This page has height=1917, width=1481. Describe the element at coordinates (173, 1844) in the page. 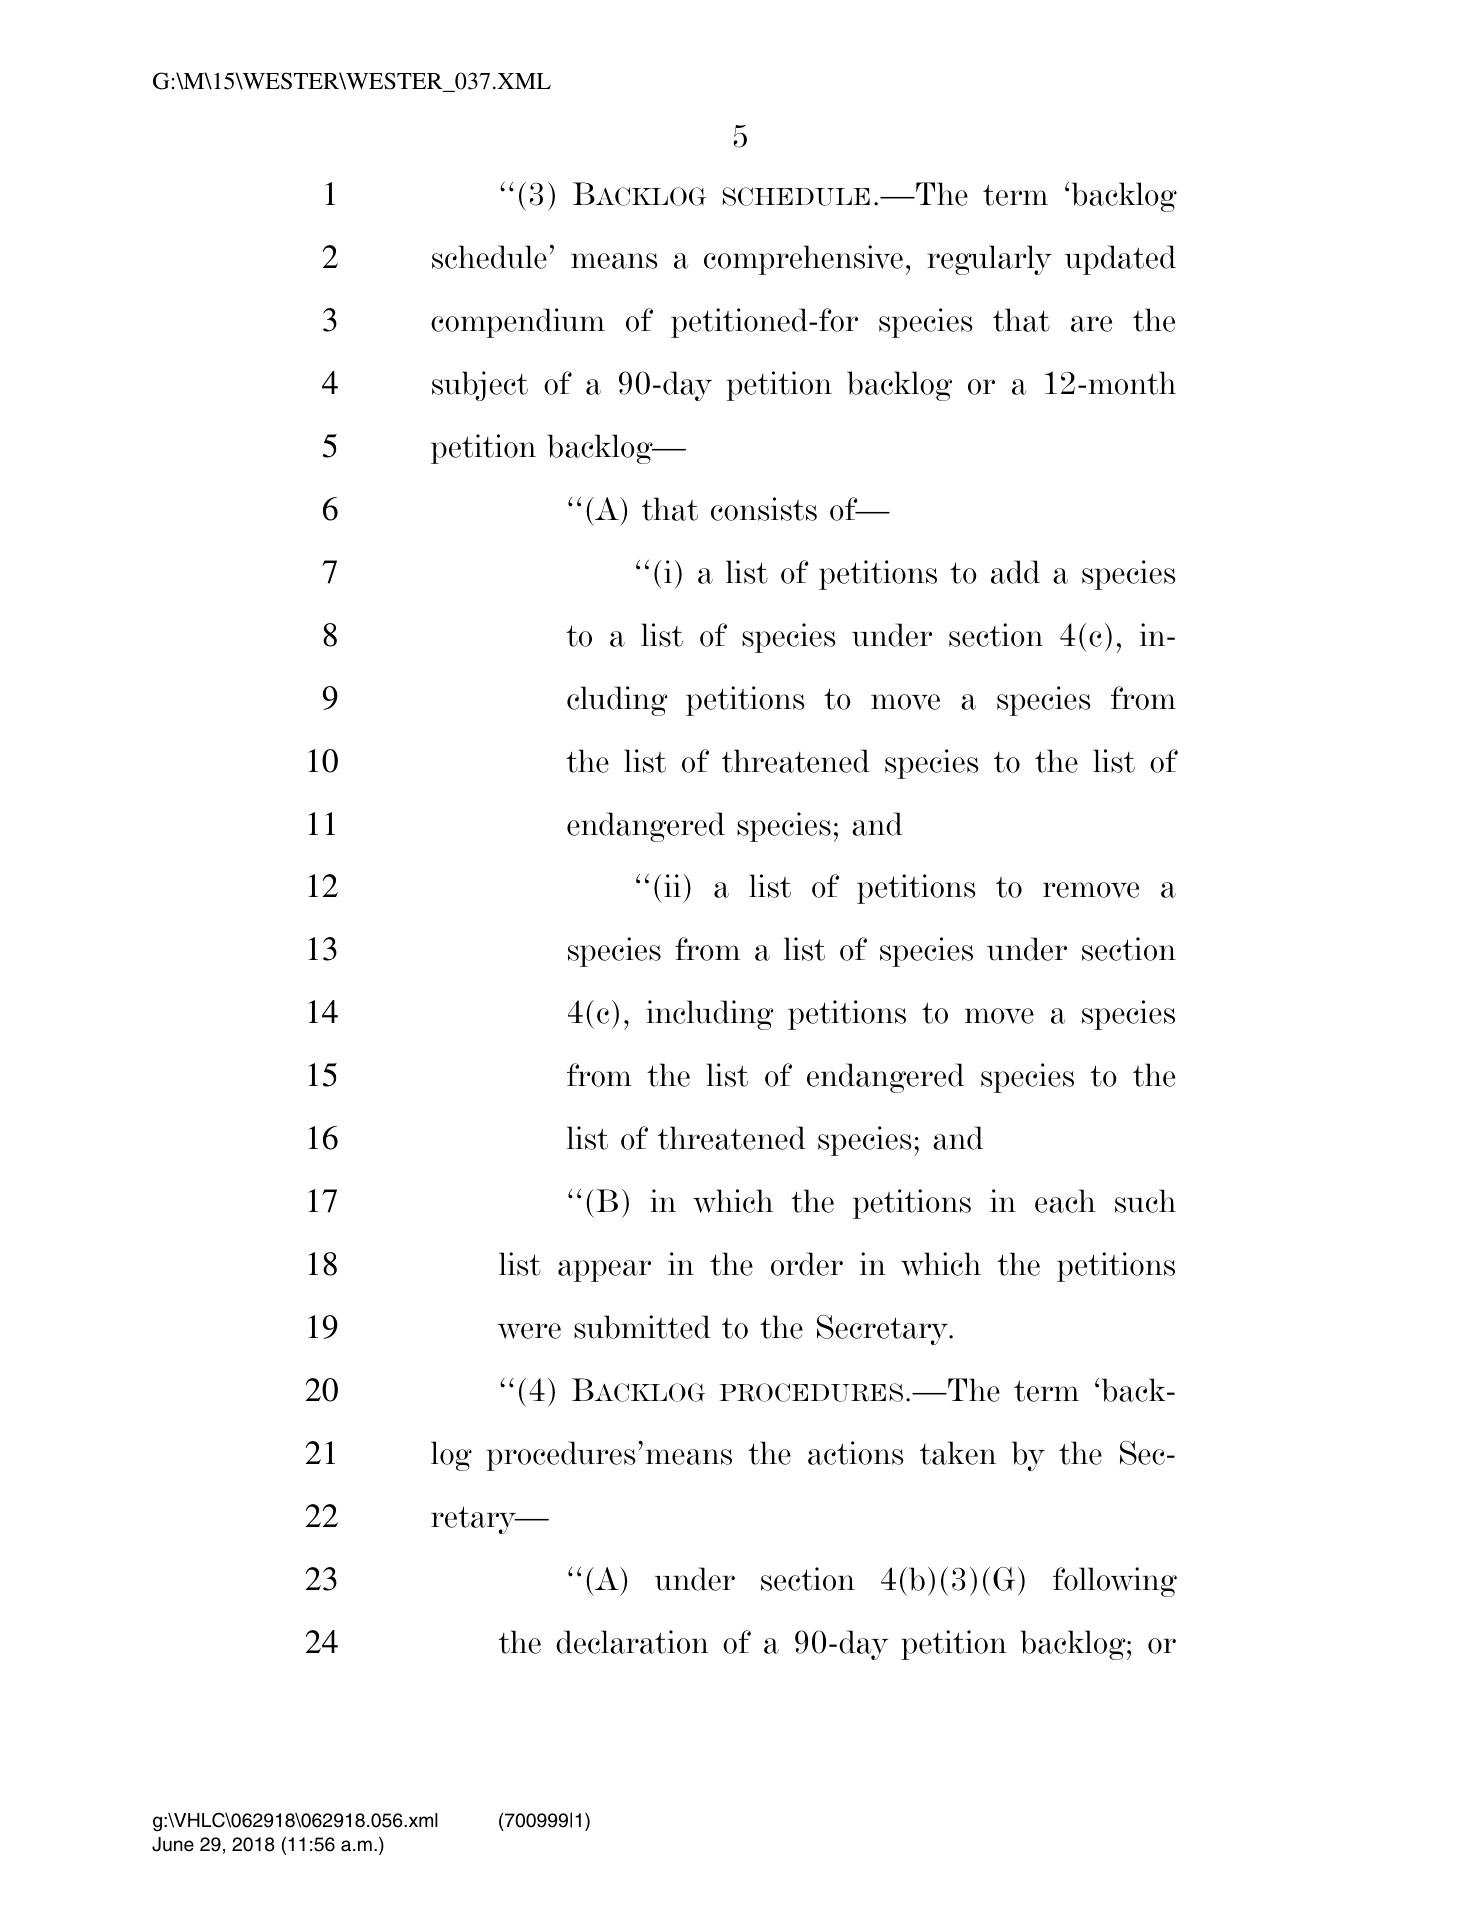

I see `June` at that location.
